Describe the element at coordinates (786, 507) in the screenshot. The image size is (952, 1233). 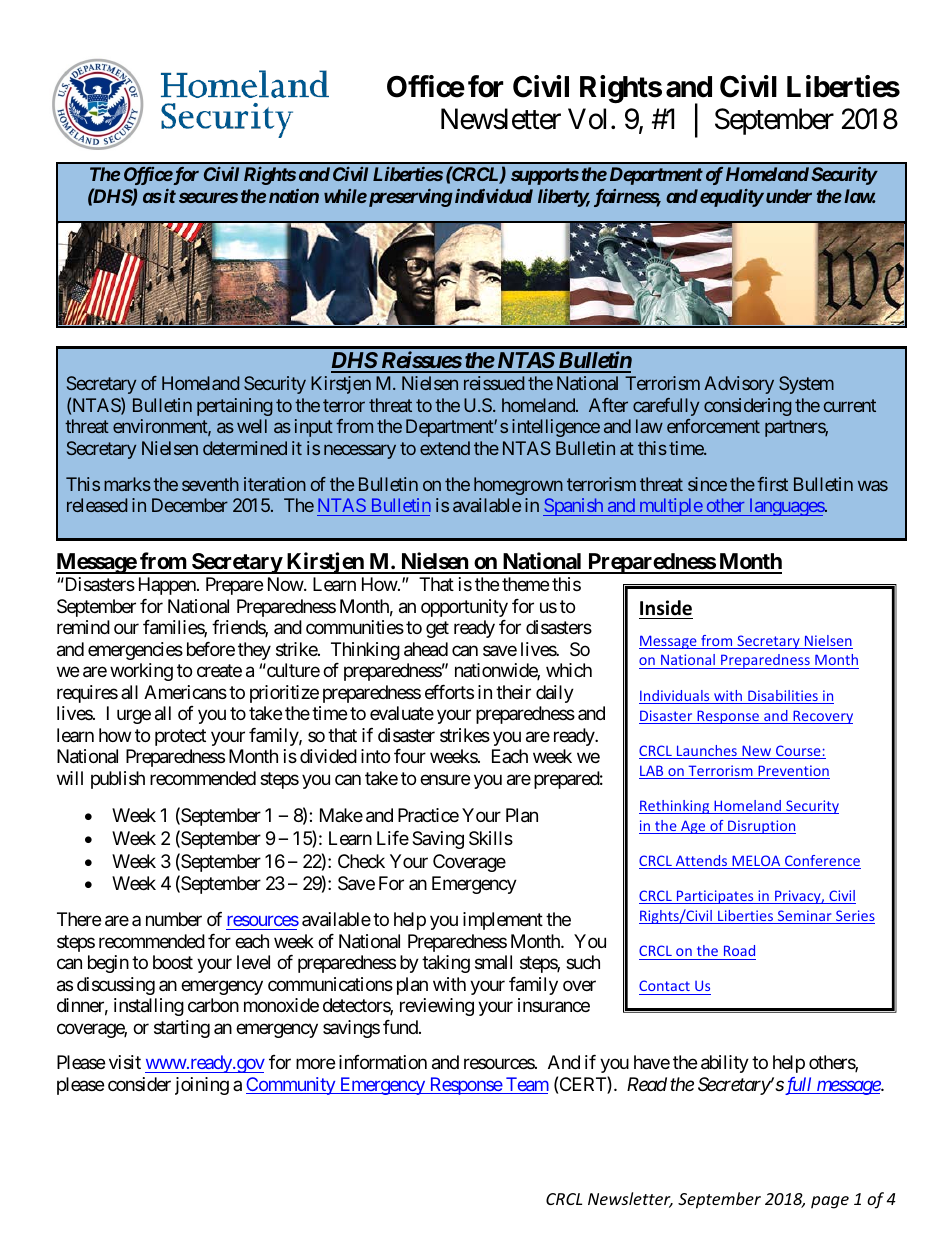
I see `languages` at that location.
